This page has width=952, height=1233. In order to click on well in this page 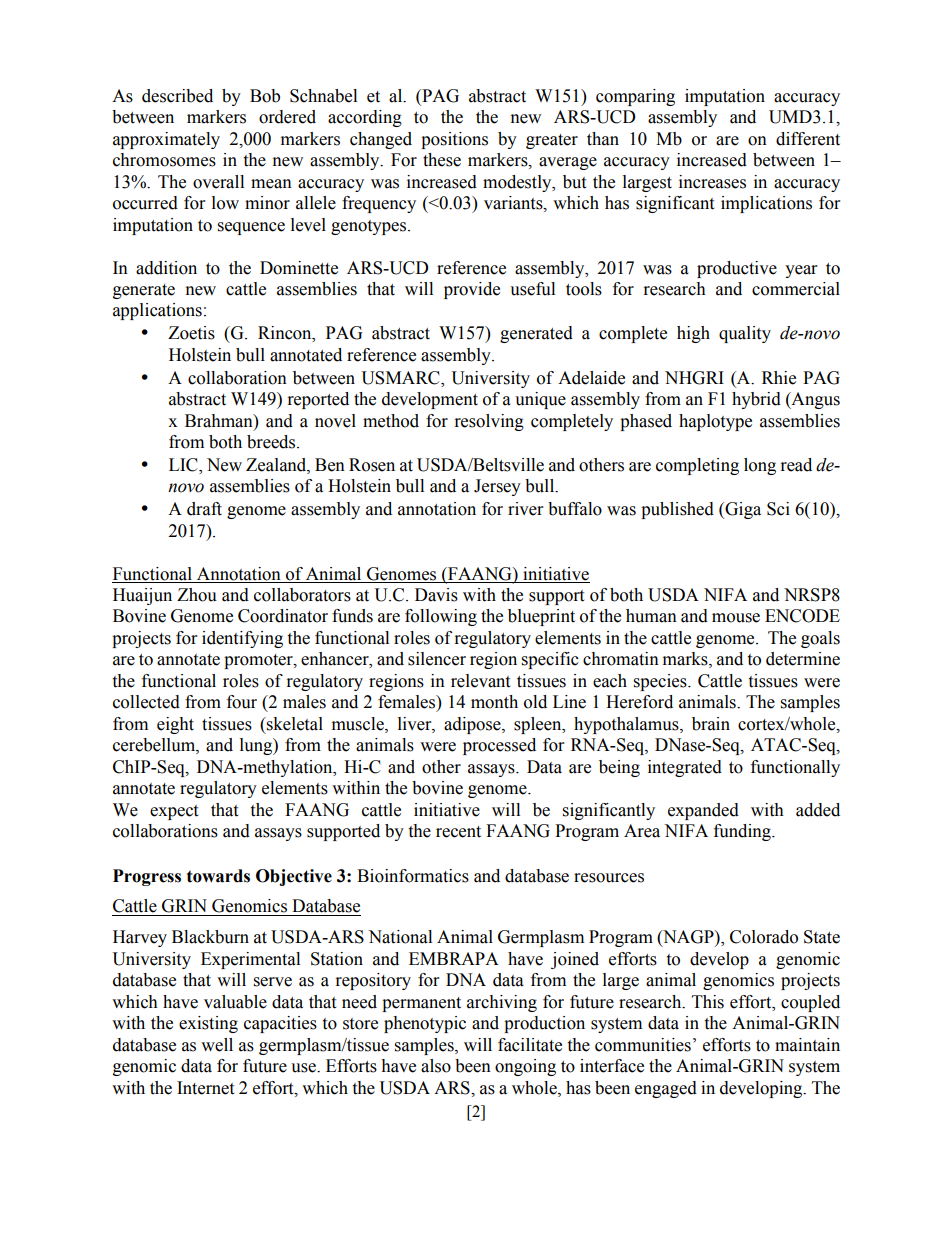, I will do `click(217, 1045)`.
